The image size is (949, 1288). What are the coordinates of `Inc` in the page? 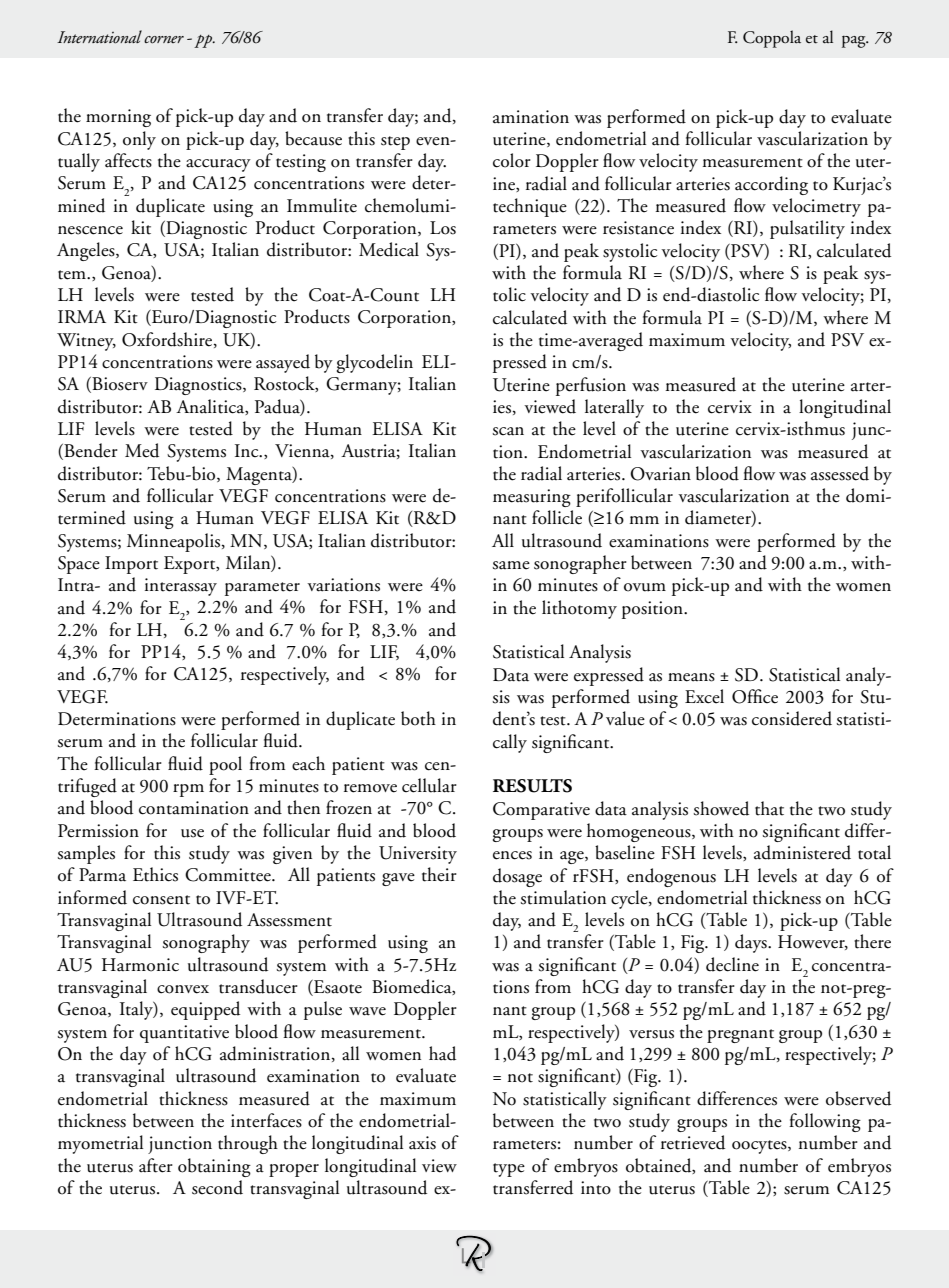 It's located at (248, 450).
